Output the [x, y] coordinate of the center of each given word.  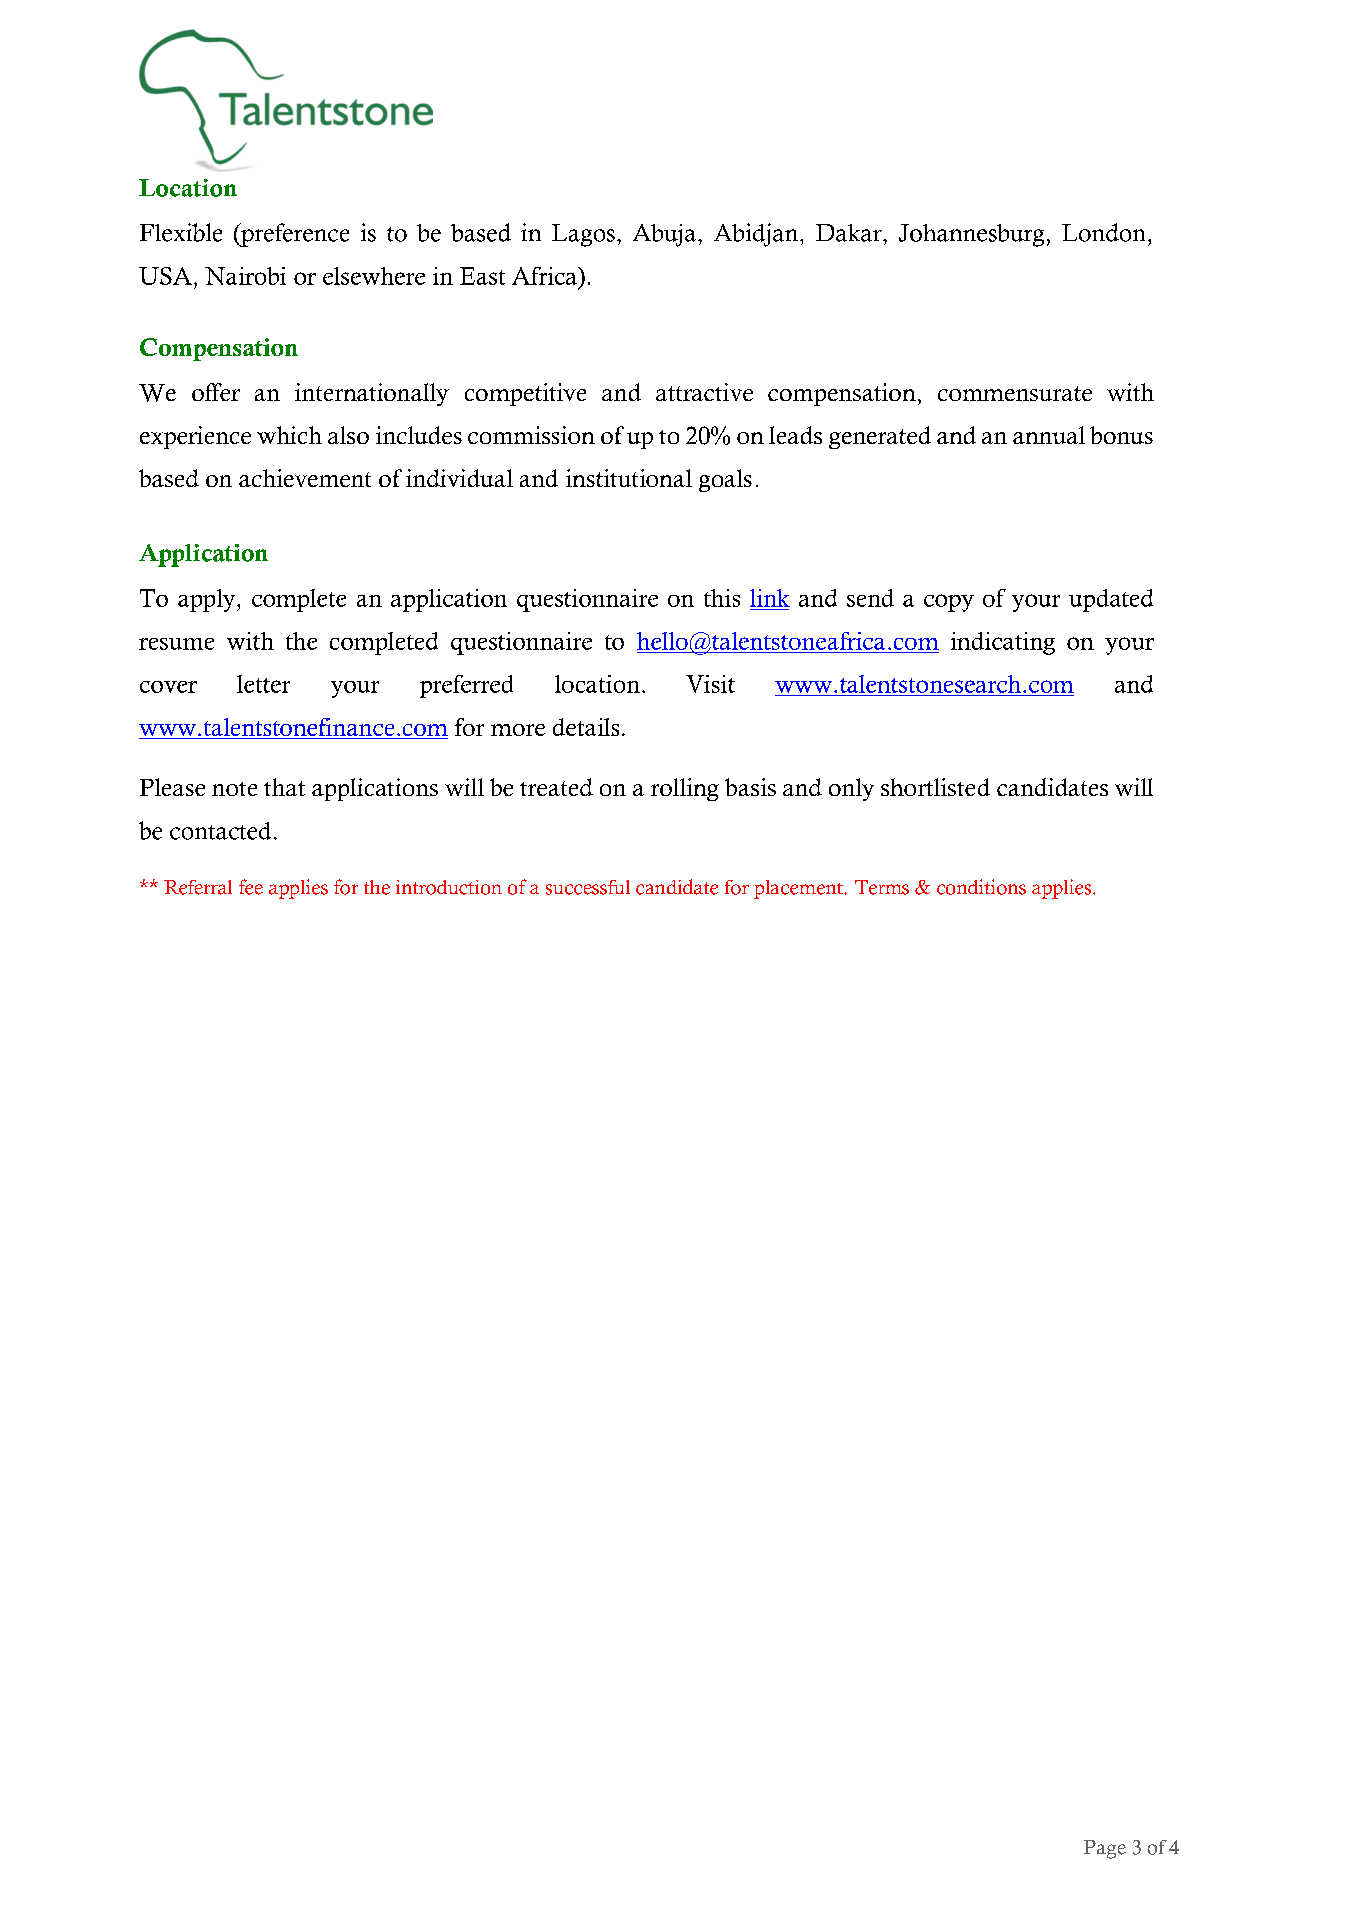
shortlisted [935, 787]
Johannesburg [971, 235]
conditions [981, 887]
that [284, 787]
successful [588, 887]
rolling [685, 789]
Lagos [583, 235]
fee [251, 887]
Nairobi [245, 276]
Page [1105, 1849]
